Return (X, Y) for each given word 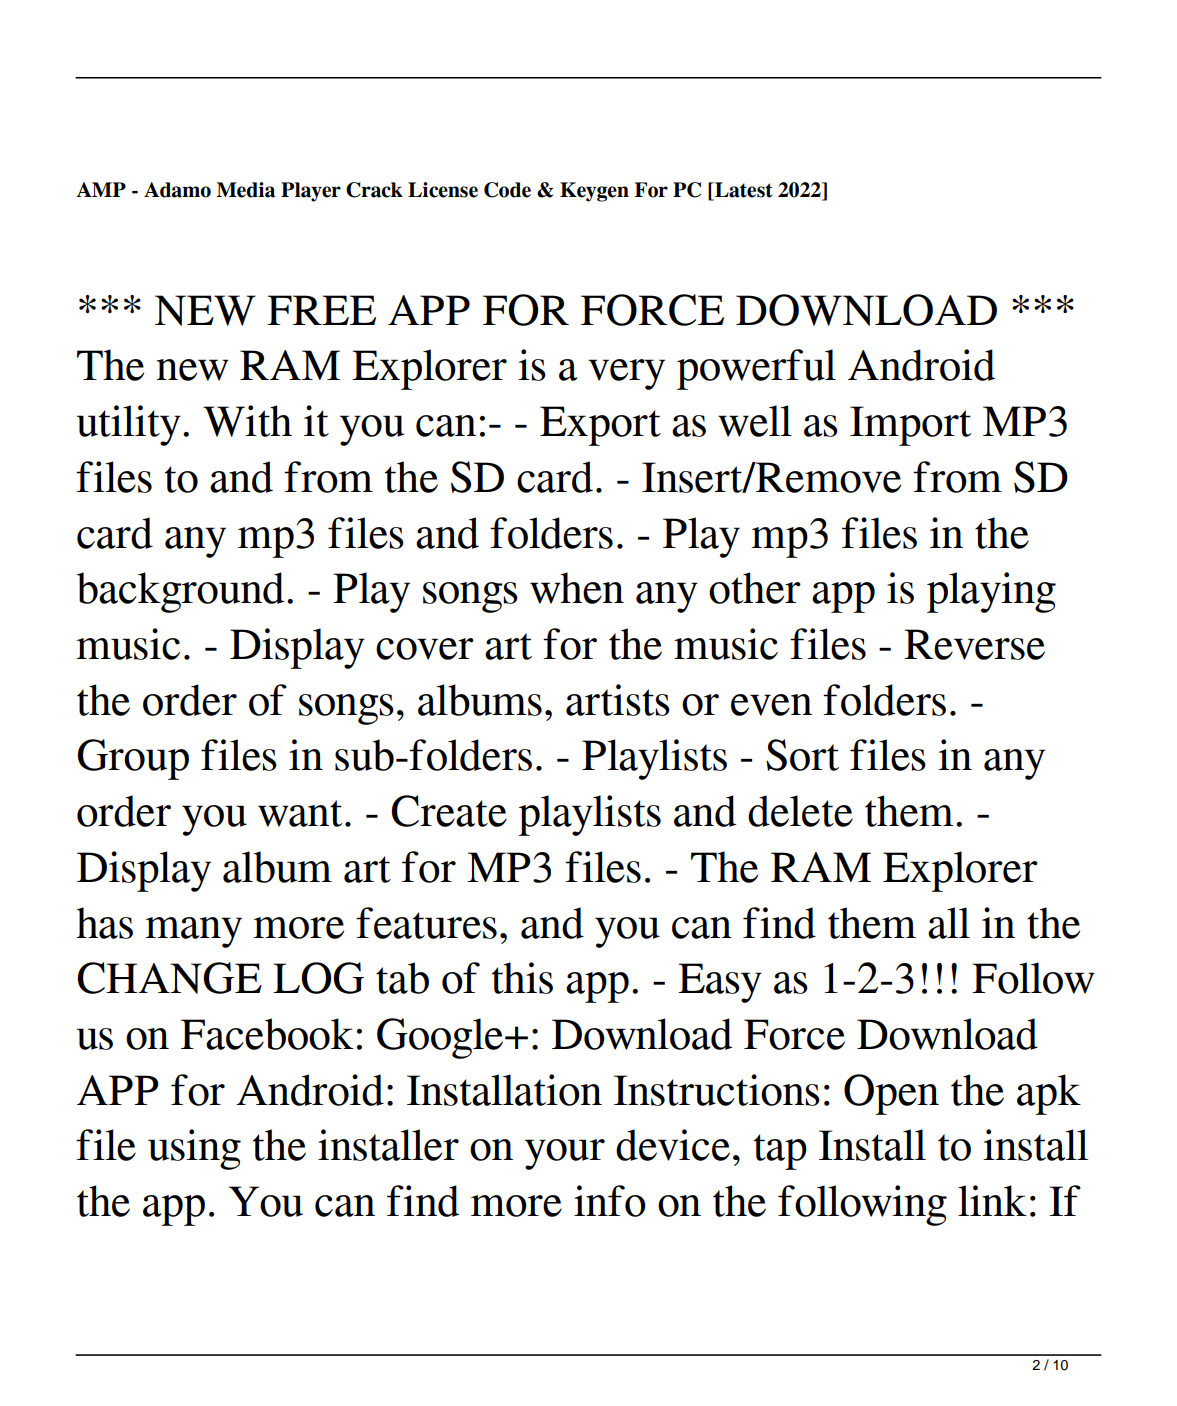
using (194, 1149)
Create (449, 811)
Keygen (594, 192)
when (577, 588)
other (755, 588)
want (300, 813)
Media (245, 190)
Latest (742, 191)
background (180, 592)
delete (800, 811)
